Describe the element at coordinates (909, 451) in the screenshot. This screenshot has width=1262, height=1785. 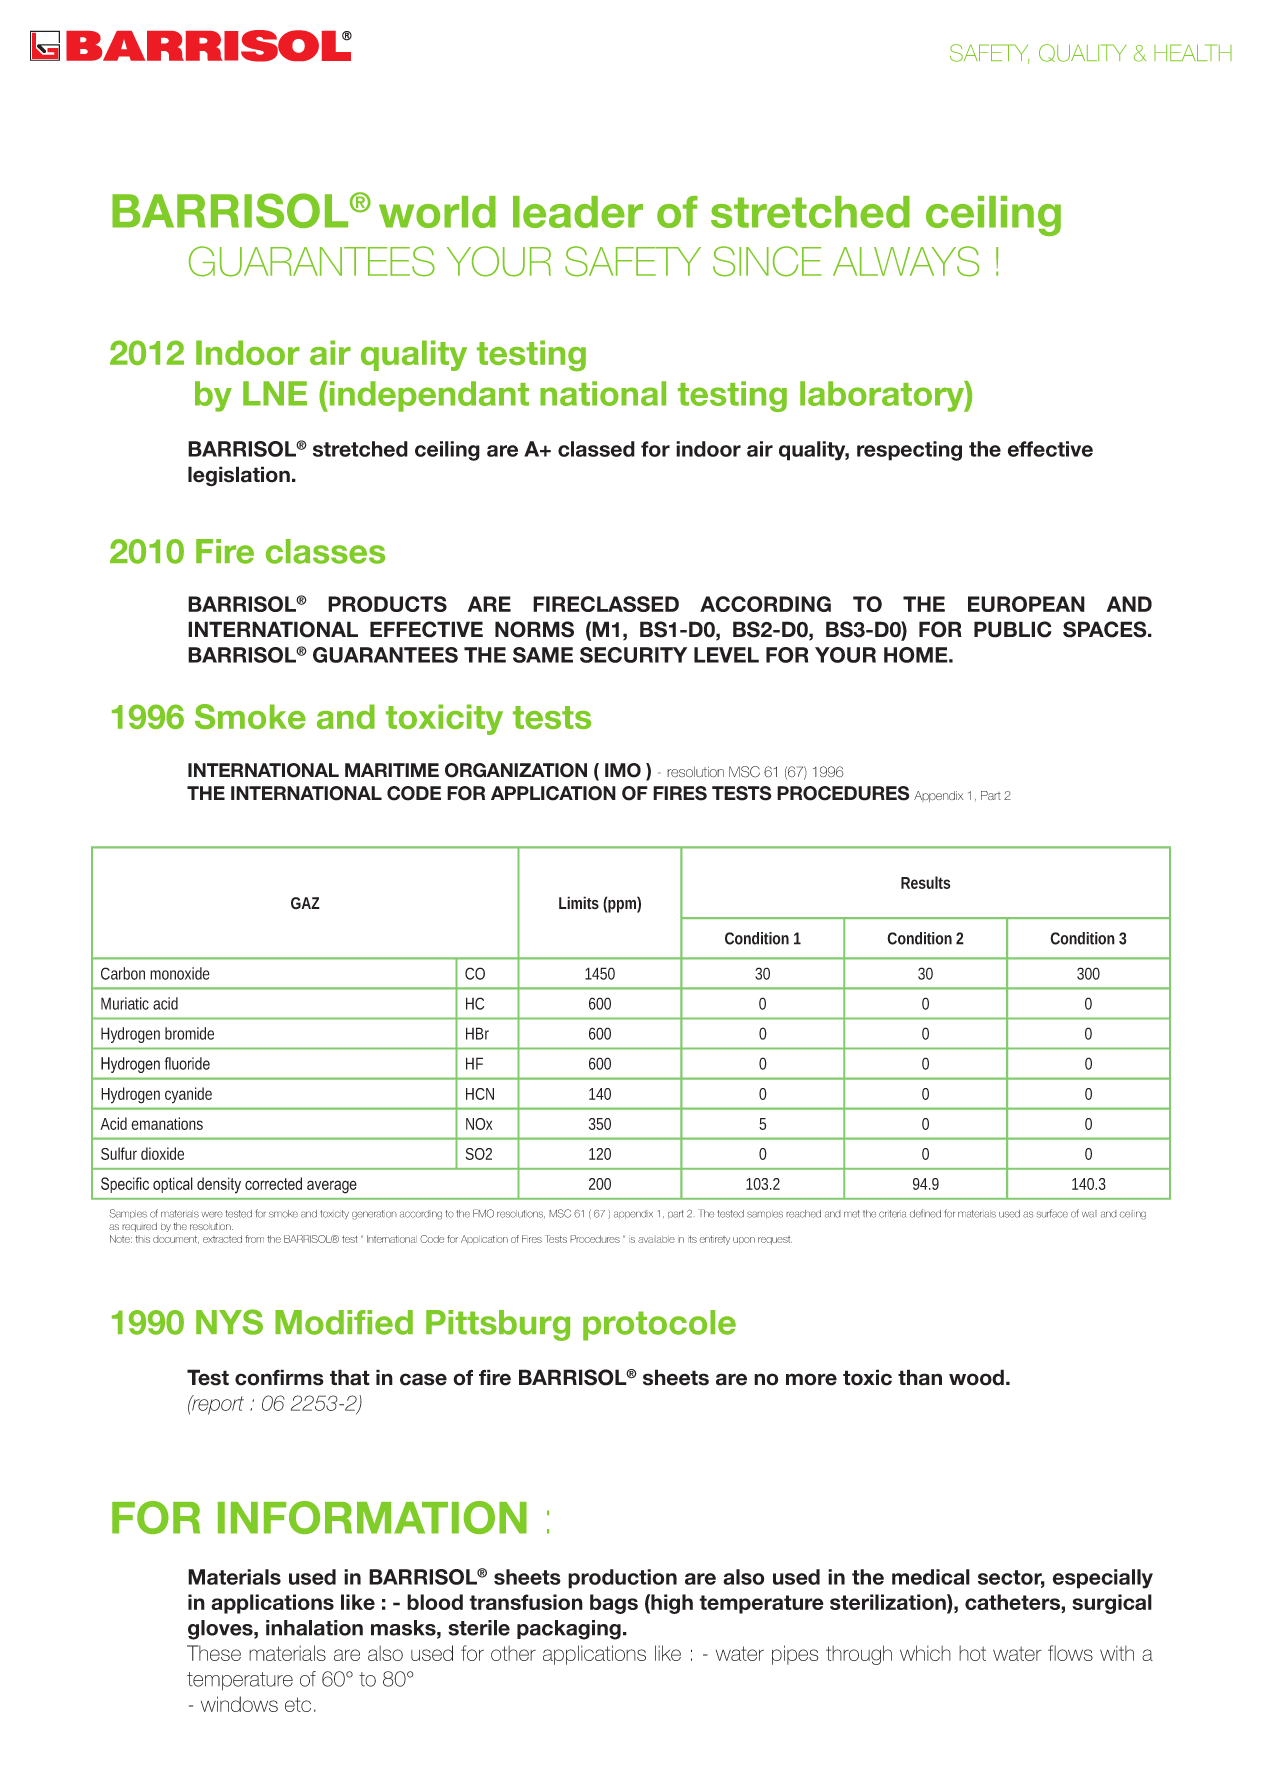
I see `respecting` at that location.
